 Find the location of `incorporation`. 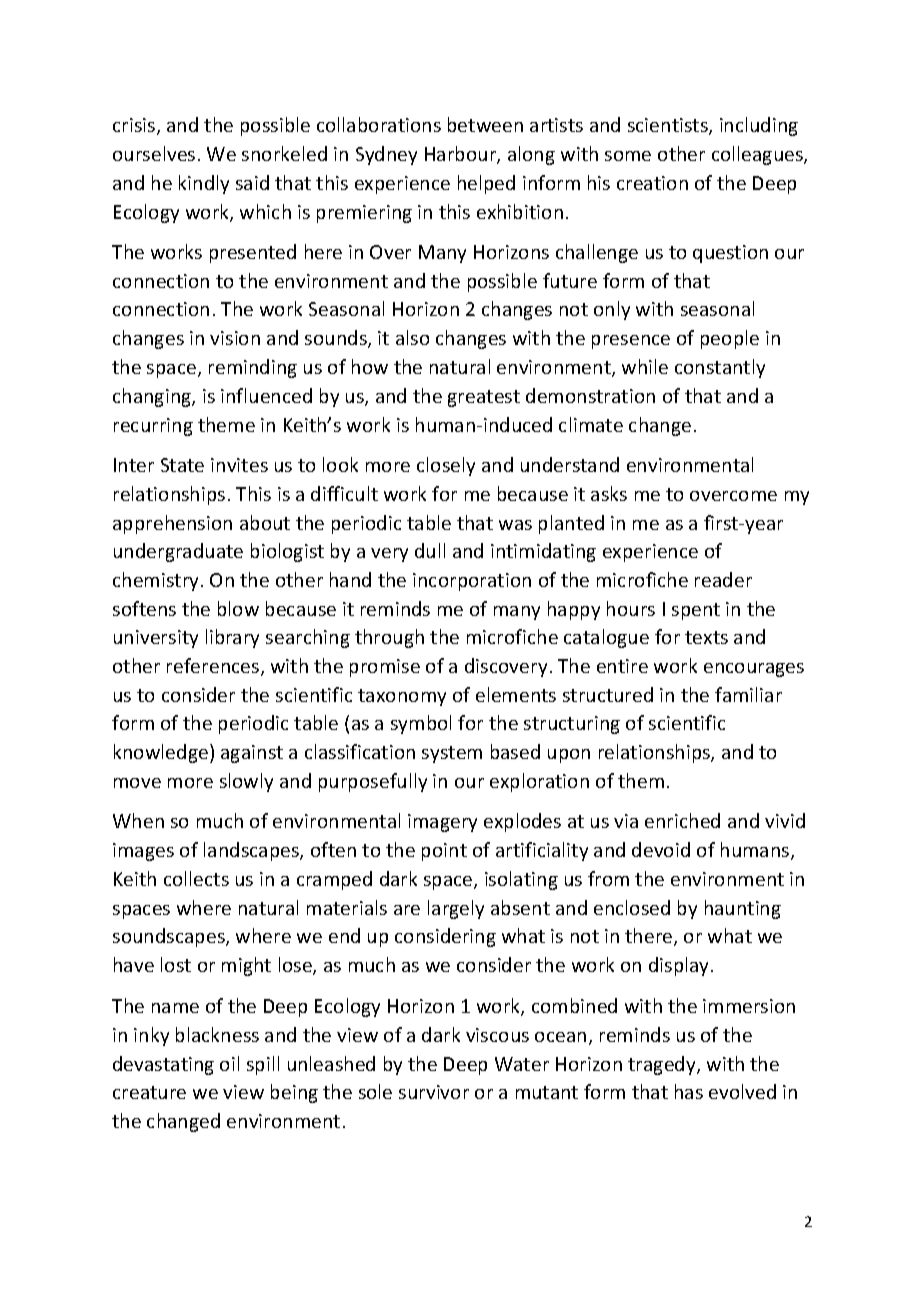

incorporation is located at coordinates (472, 582).
